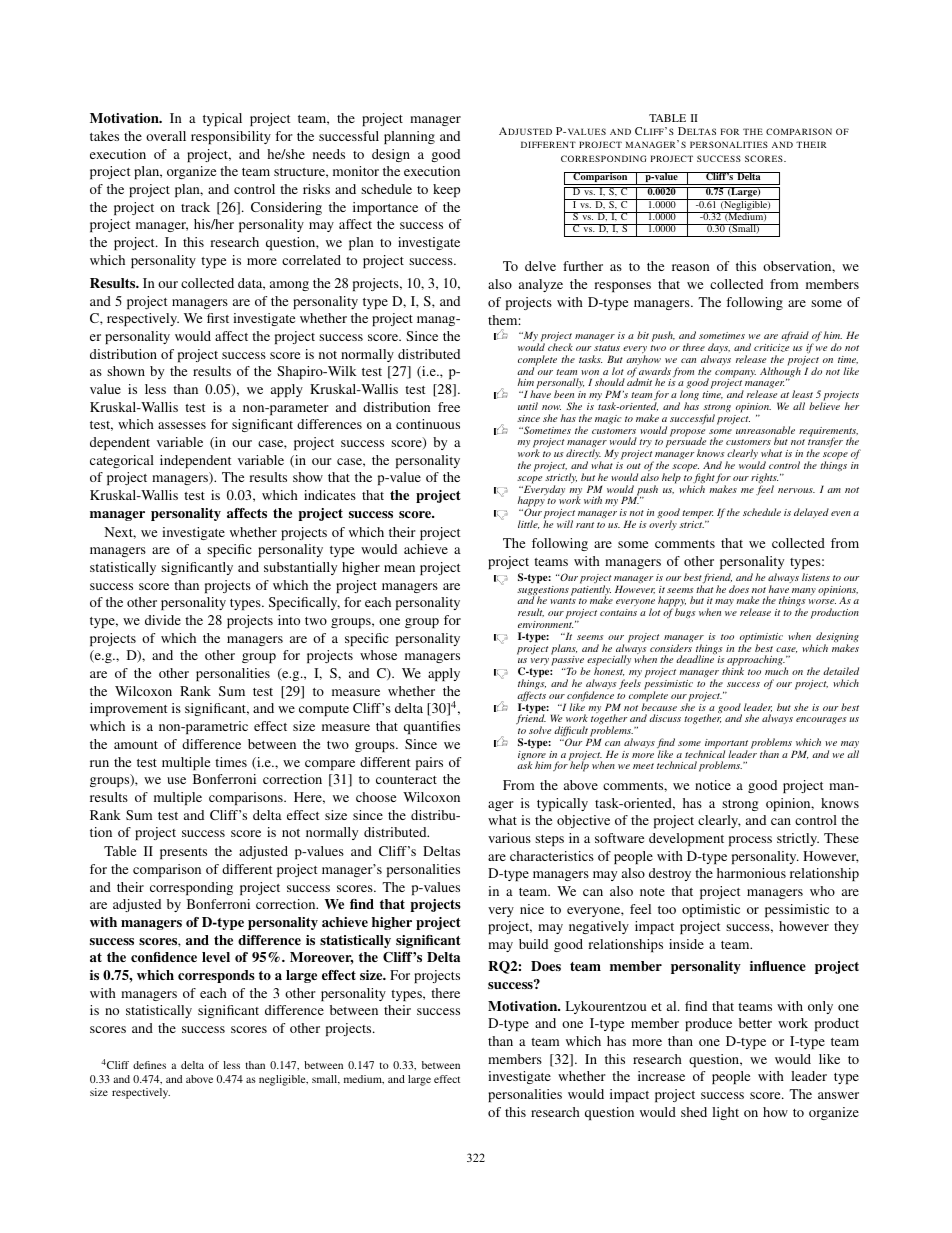 The image size is (952, 1233). Describe the element at coordinates (446, 190) in the page. I see `keep` at that location.
